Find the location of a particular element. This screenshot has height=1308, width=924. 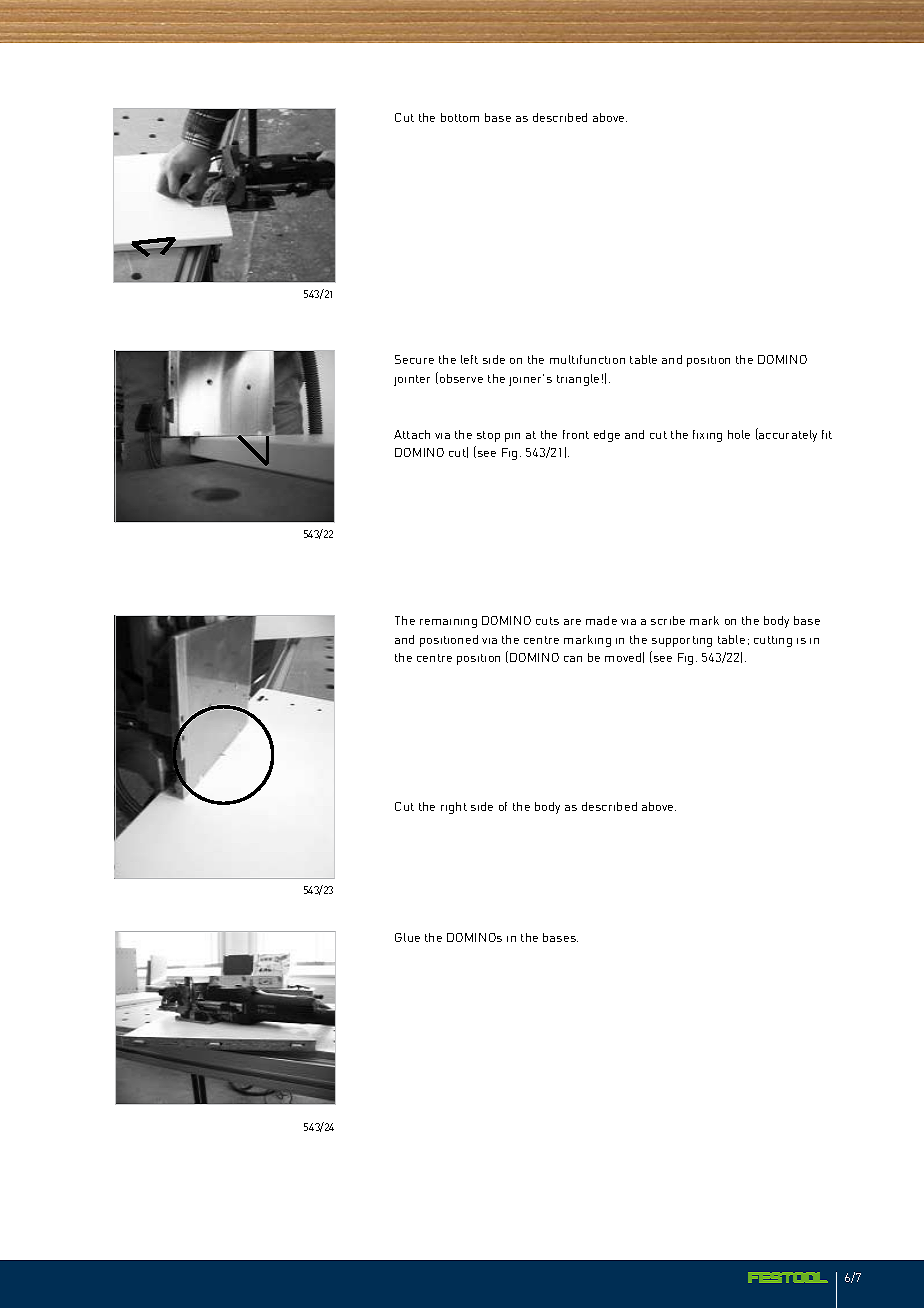

hole is located at coordinates (739, 434).
